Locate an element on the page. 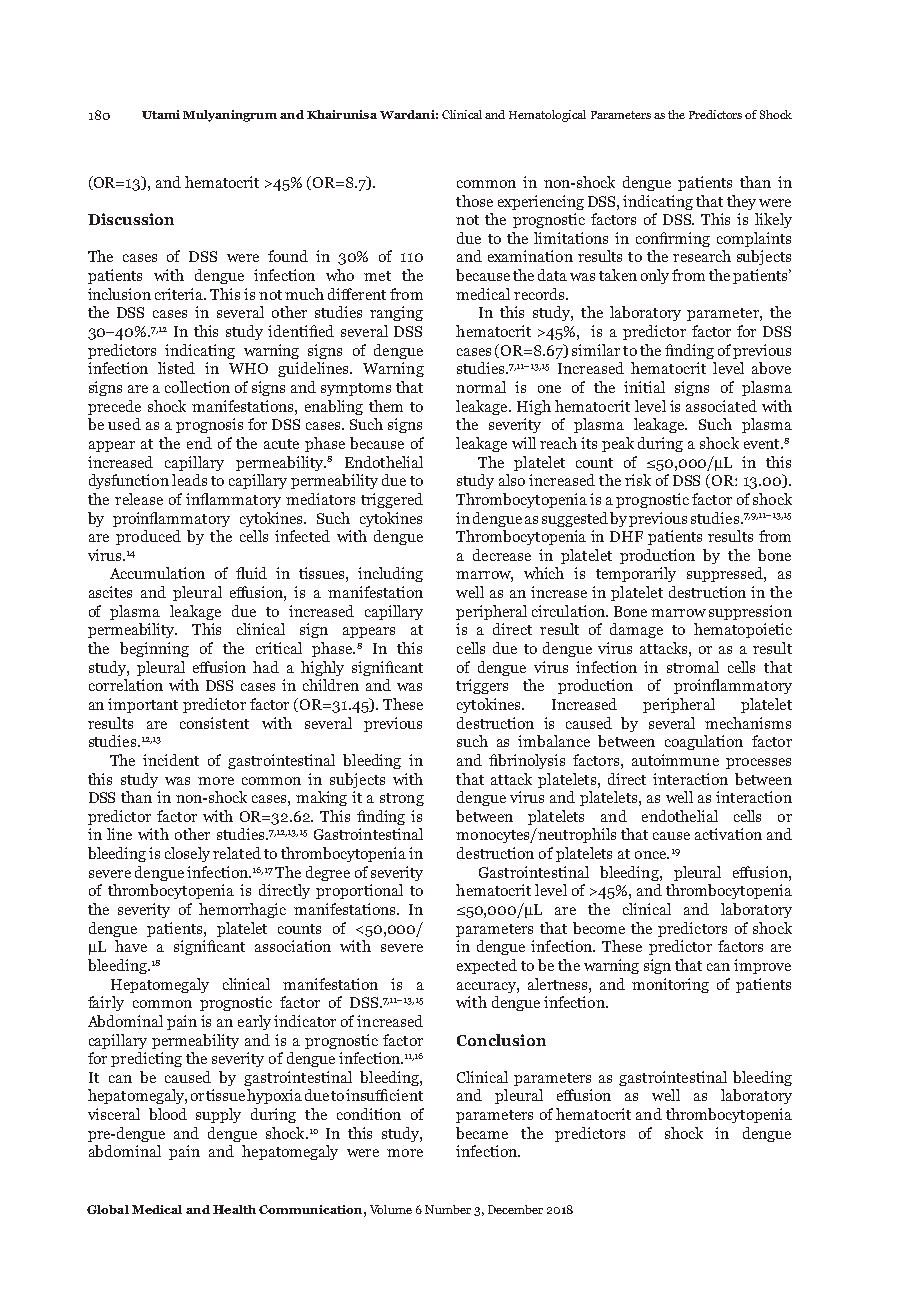 The image size is (924, 1308). Discussion is located at coordinates (131, 219).
